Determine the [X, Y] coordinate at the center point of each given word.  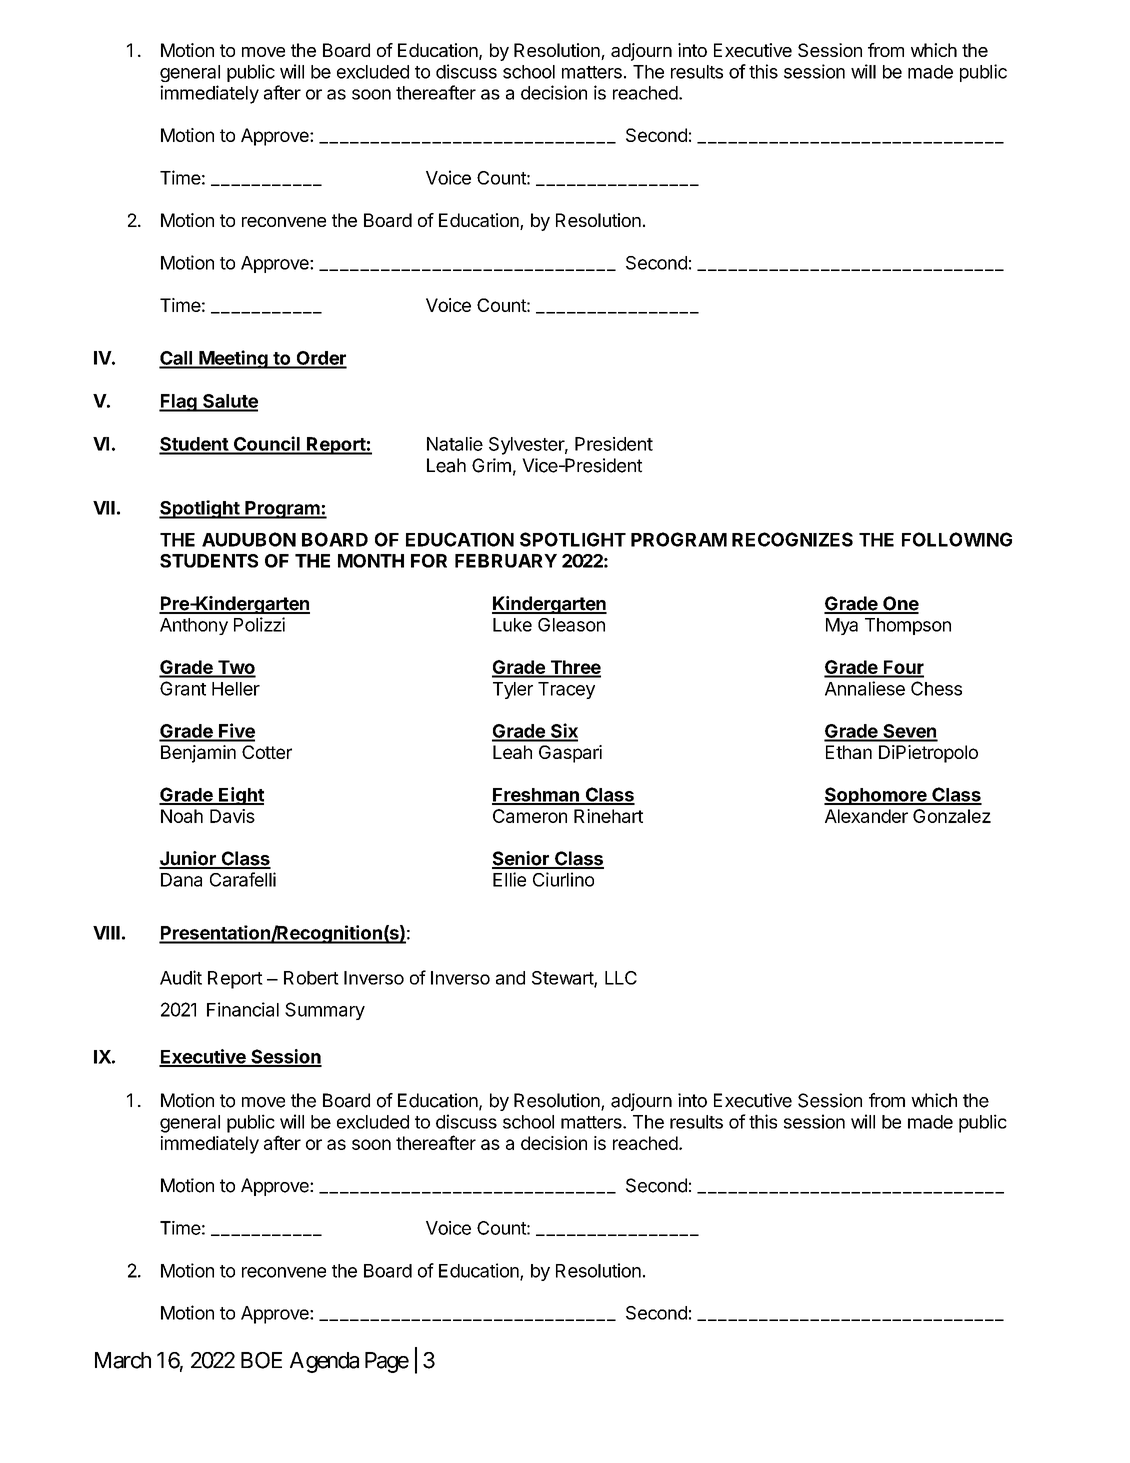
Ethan [849, 752]
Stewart [563, 979]
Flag [179, 403]
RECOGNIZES [792, 539]
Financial [243, 1009]
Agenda [324, 1362]
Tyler [513, 690]
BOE [261, 1360]
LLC [621, 978]
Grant [183, 688]
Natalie [455, 444]
